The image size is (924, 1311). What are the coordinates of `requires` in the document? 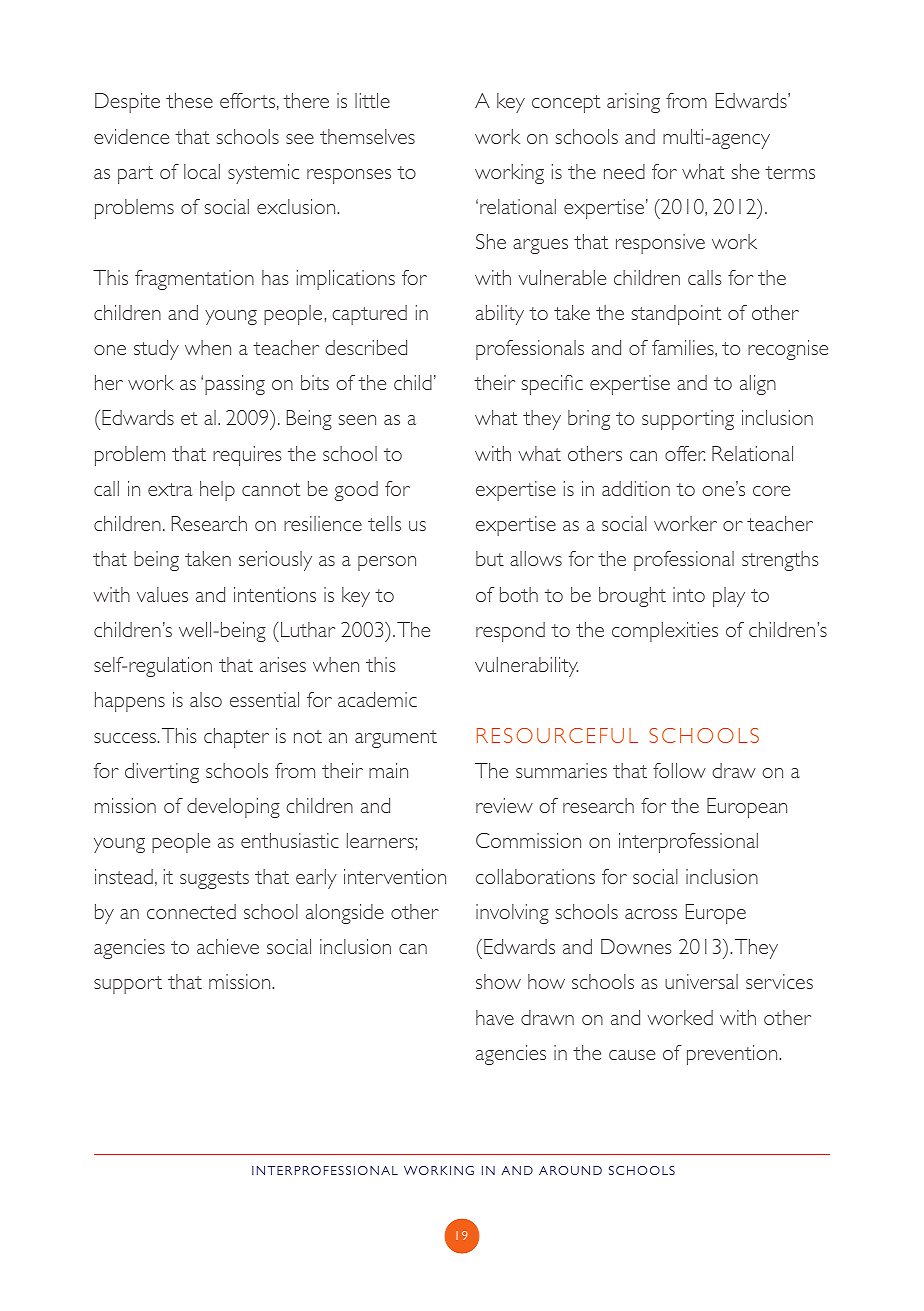 It's located at (247, 456).
